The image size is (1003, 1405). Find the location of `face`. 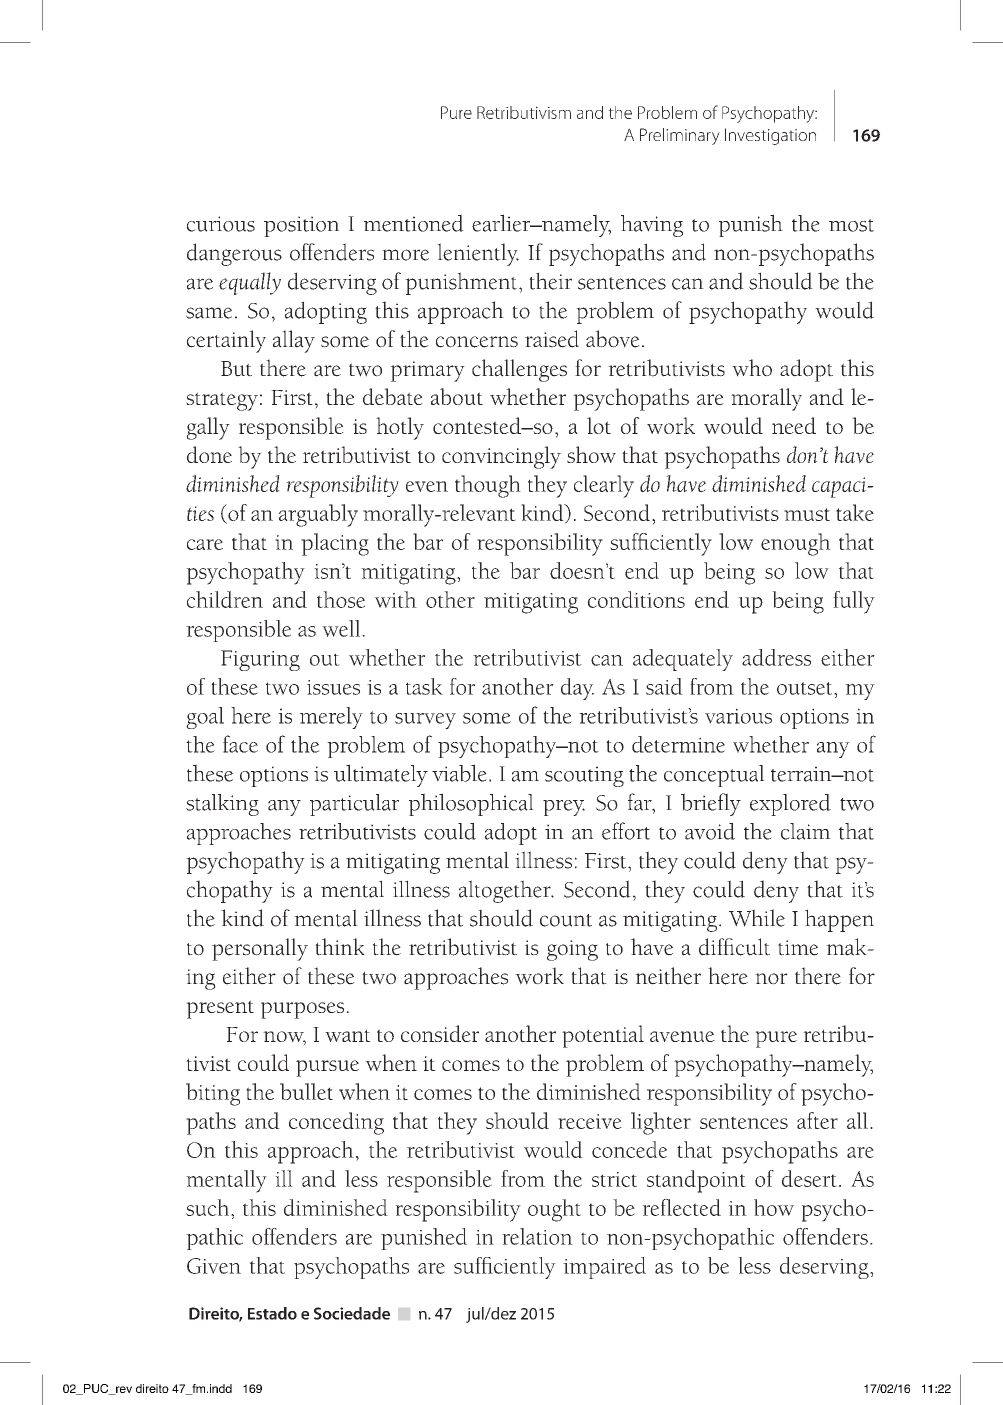

face is located at coordinates (240, 744).
